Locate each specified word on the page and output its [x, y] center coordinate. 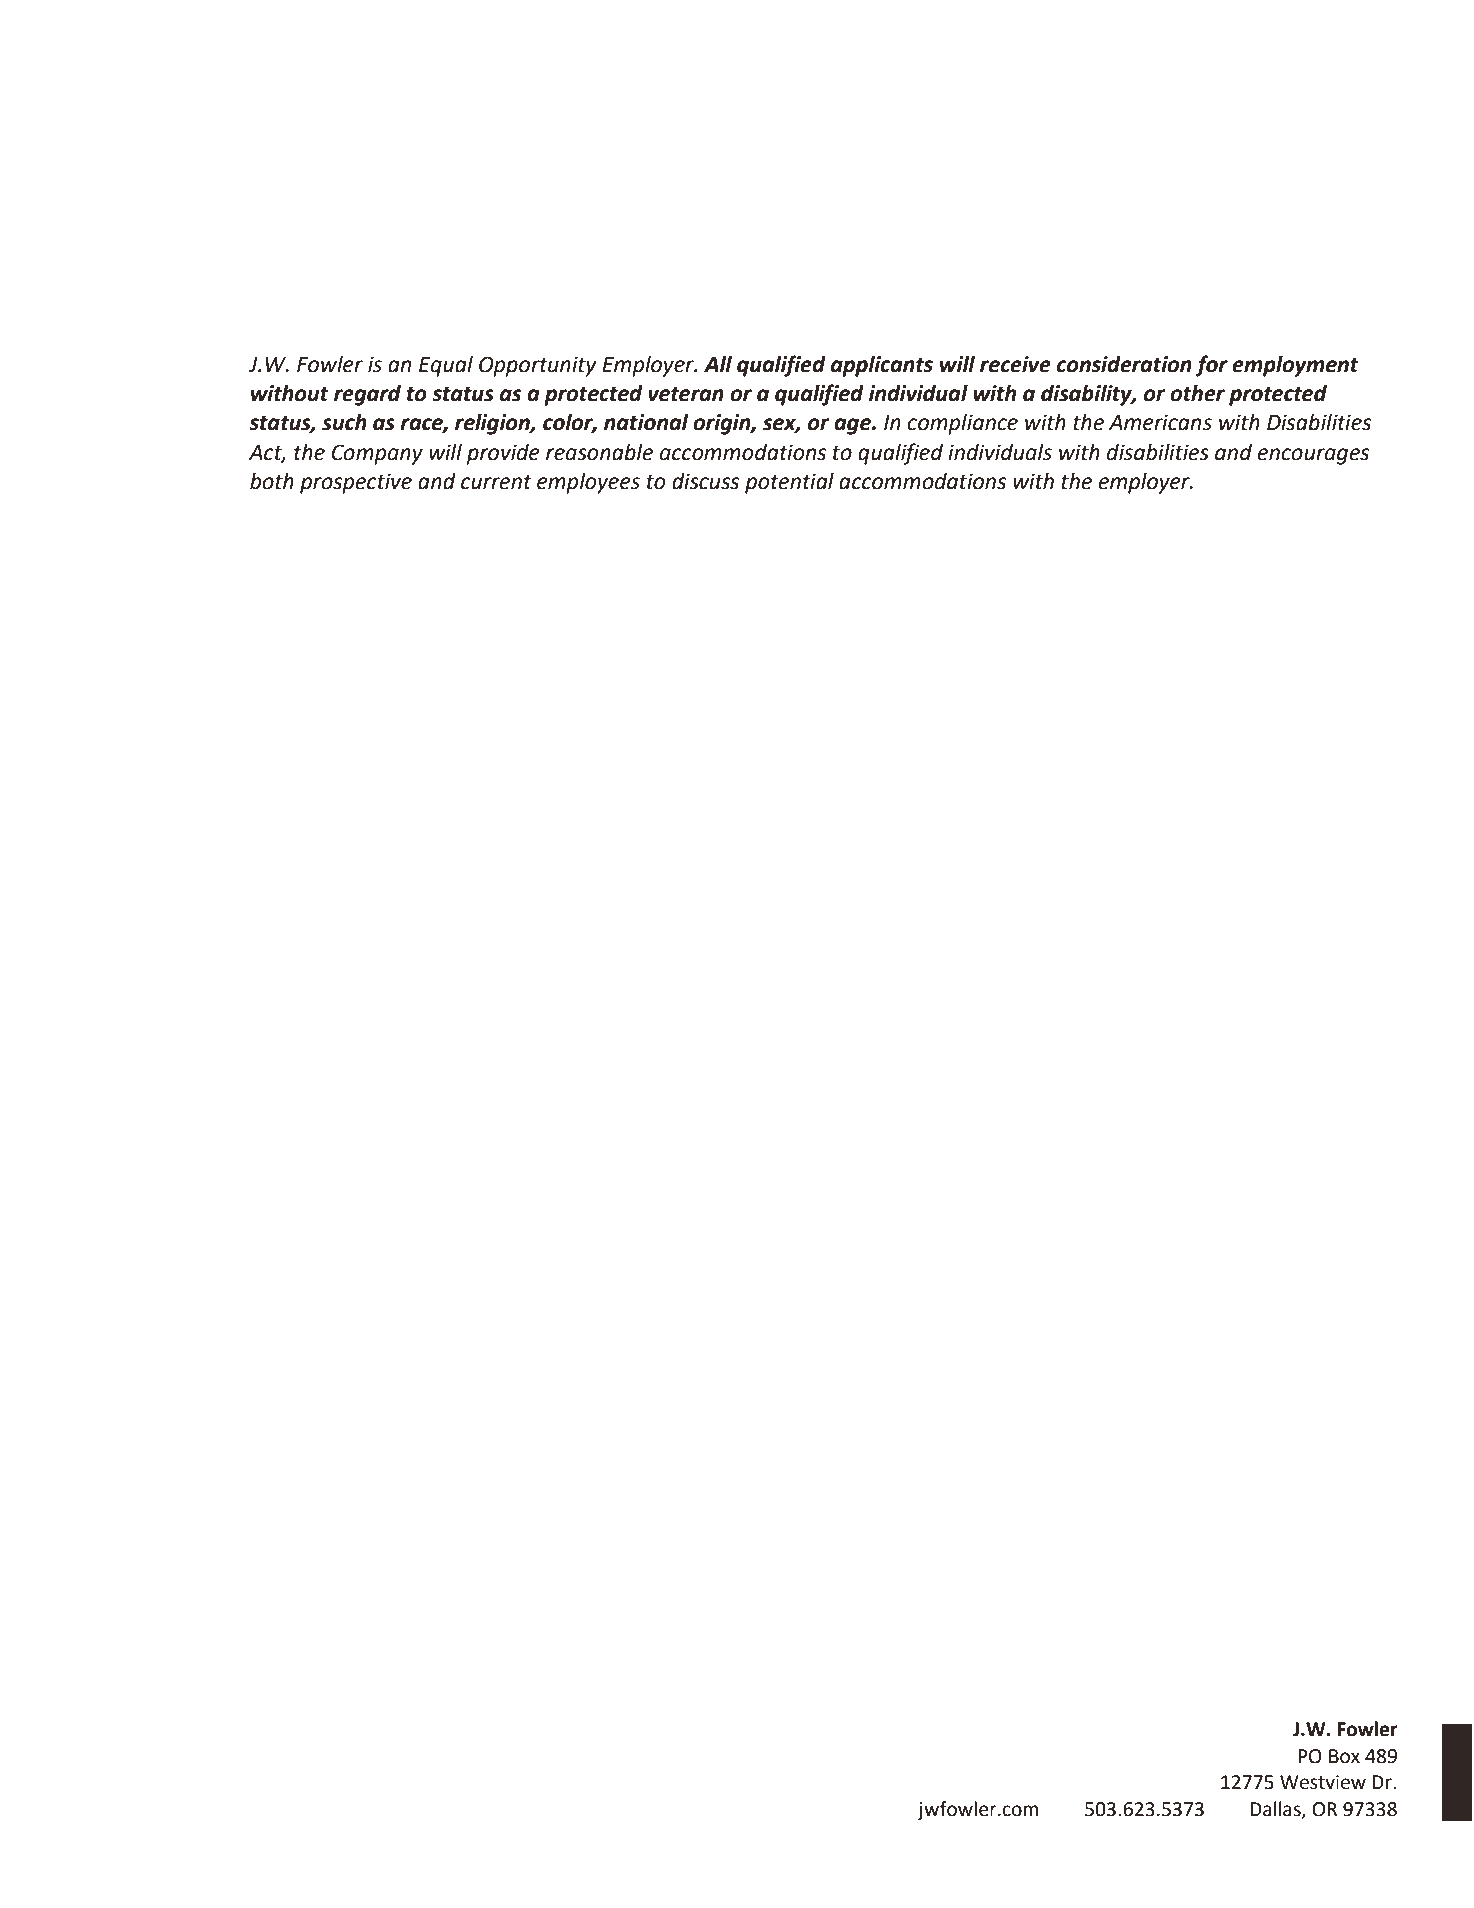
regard [367, 395]
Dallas [1276, 1809]
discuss [705, 481]
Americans [1160, 422]
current [496, 482]
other [1197, 393]
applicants [882, 366]
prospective [356, 483]
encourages [1313, 456]
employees [588, 483]
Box [1344, 1756]
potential [789, 483]
